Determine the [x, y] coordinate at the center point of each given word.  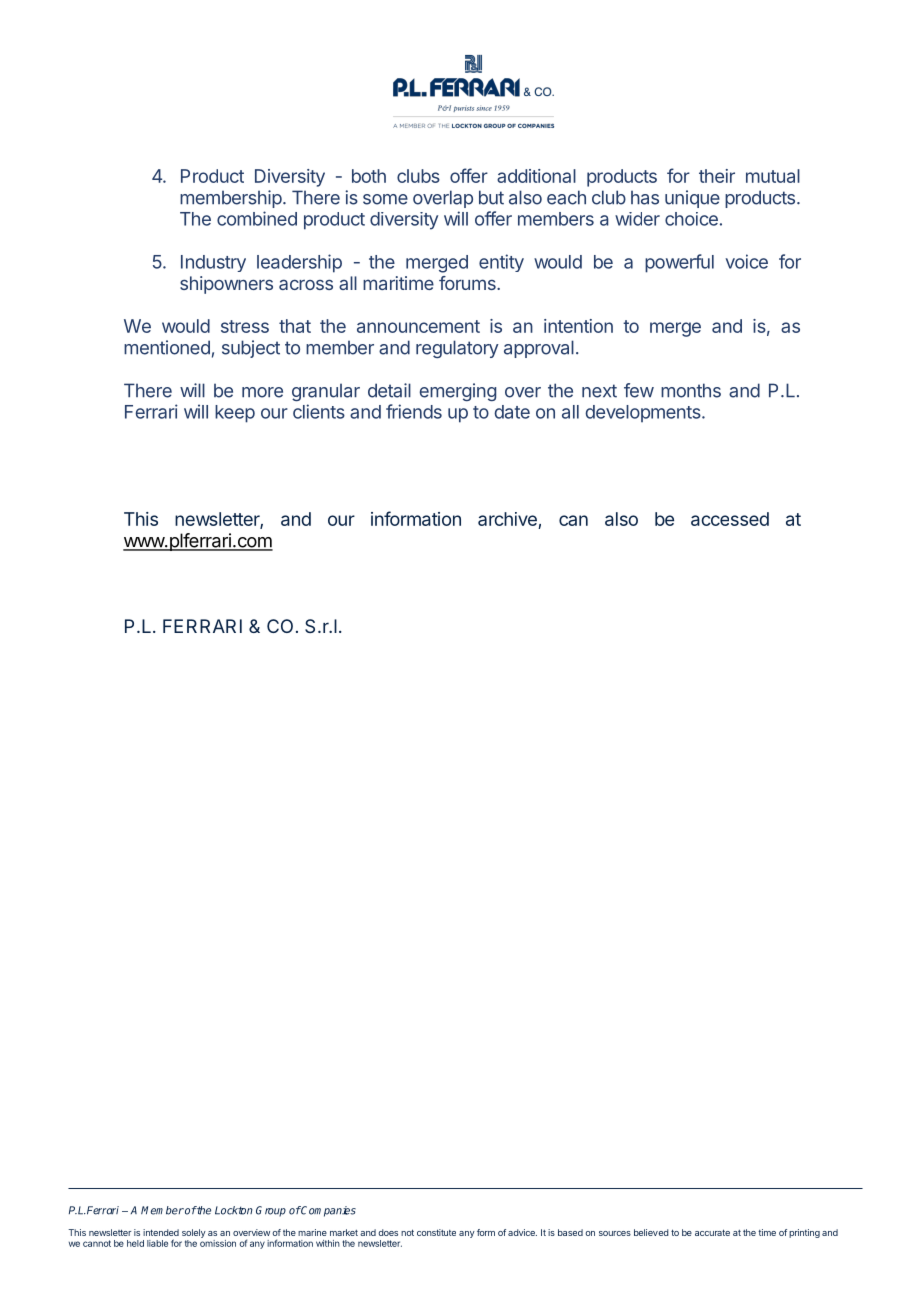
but [491, 197]
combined [257, 218]
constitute [436, 1232]
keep [235, 414]
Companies [328, 1211]
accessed [730, 519]
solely [194, 1233]
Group [271, 1211]
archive [508, 520]
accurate [712, 1232]
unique [692, 199]
